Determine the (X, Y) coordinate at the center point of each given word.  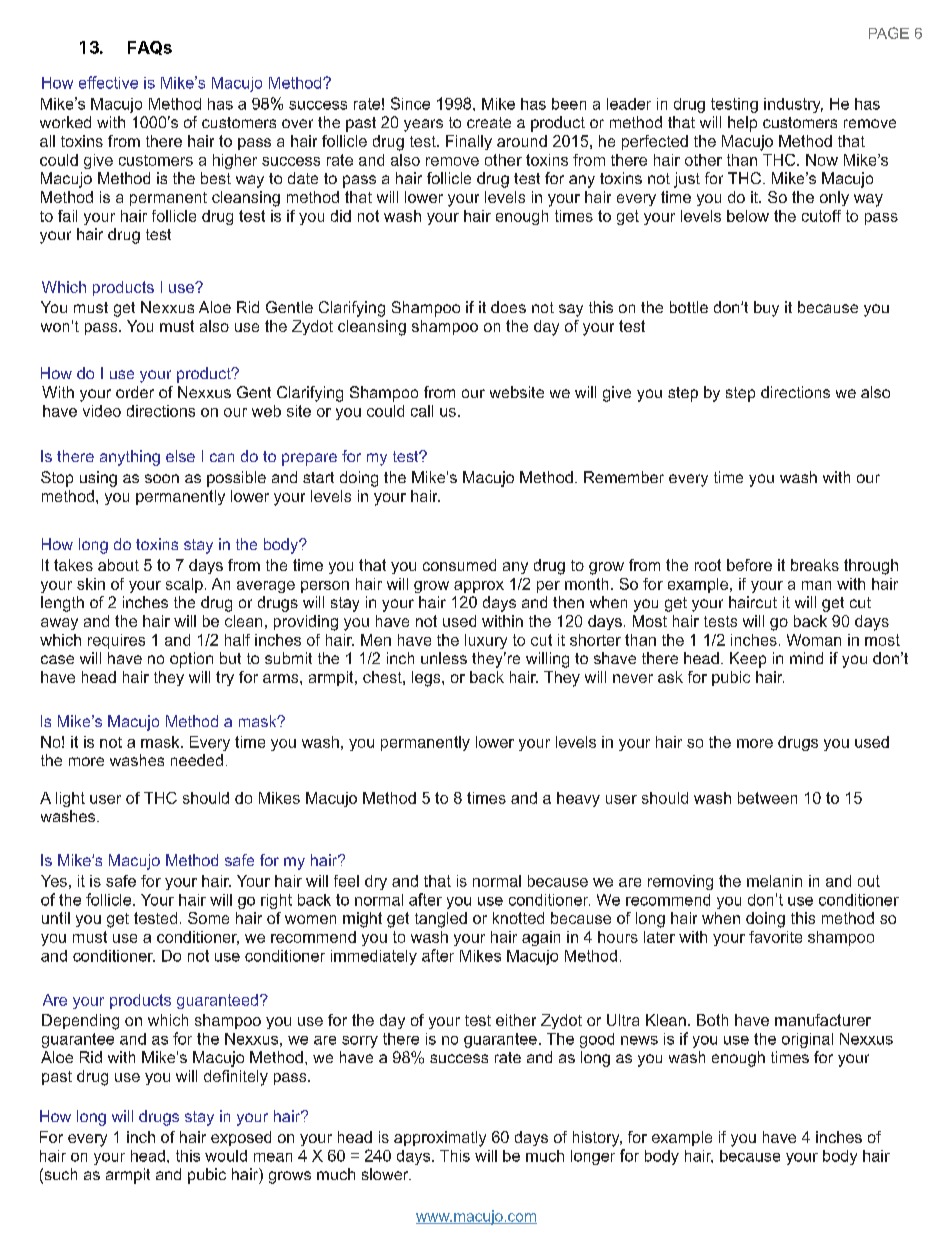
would (226, 1156)
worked (65, 122)
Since (410, 103)
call (422, 411)
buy (766, 309)
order (135, 392)
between (767, 798)
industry (793, 105)
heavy (578, 799)
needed (197, 760)
